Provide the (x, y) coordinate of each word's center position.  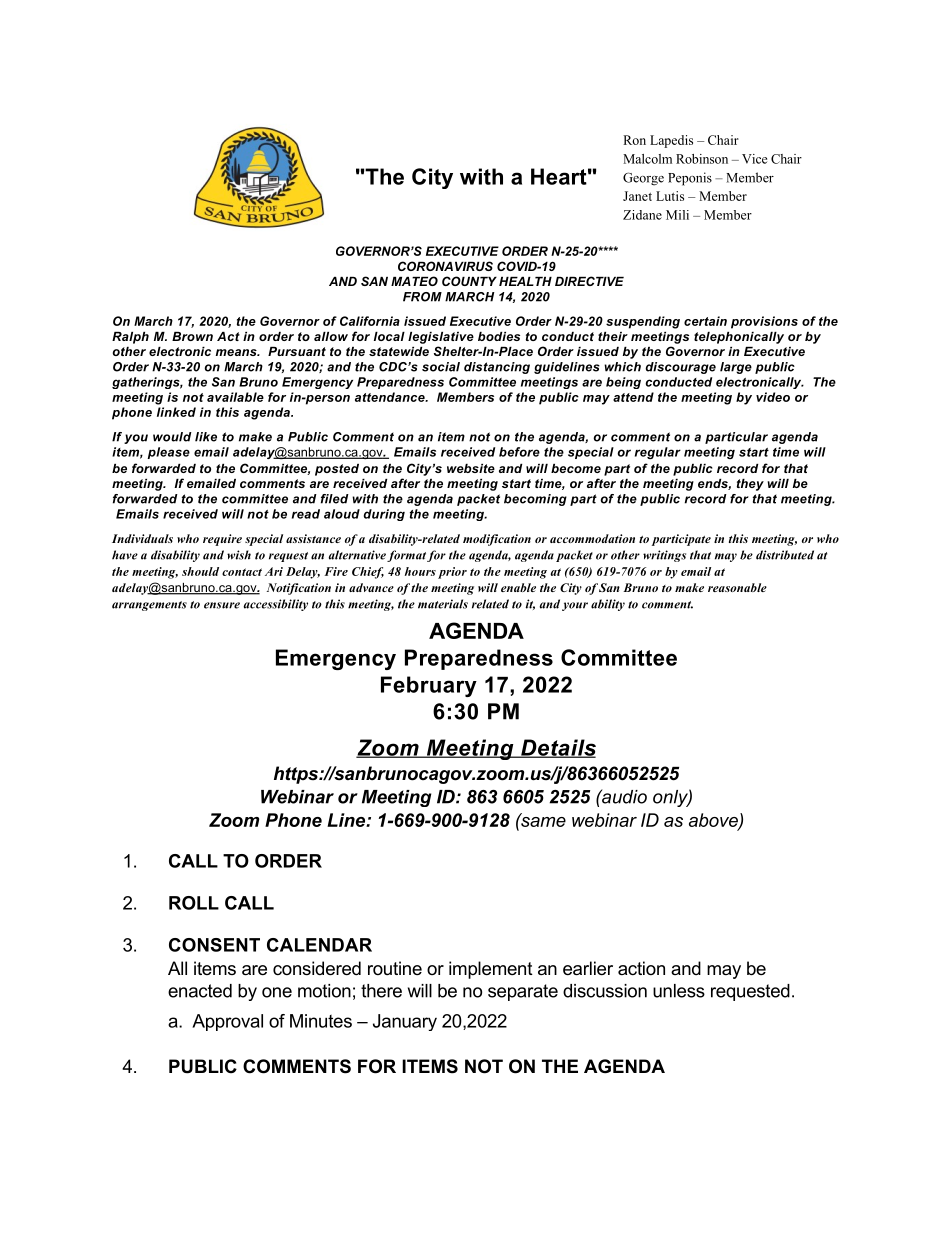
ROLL (194, 903)
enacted (200, 991)
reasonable (737, 587)
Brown (192, 336)
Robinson (702, 159)
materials (443, 604)
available (235, 397)
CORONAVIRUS (445, 266)
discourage (680, 368)
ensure (222, 605)
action (641, 968)
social (441, 367)
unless (679, 991)
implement (491, 970)
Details (557, 748)
